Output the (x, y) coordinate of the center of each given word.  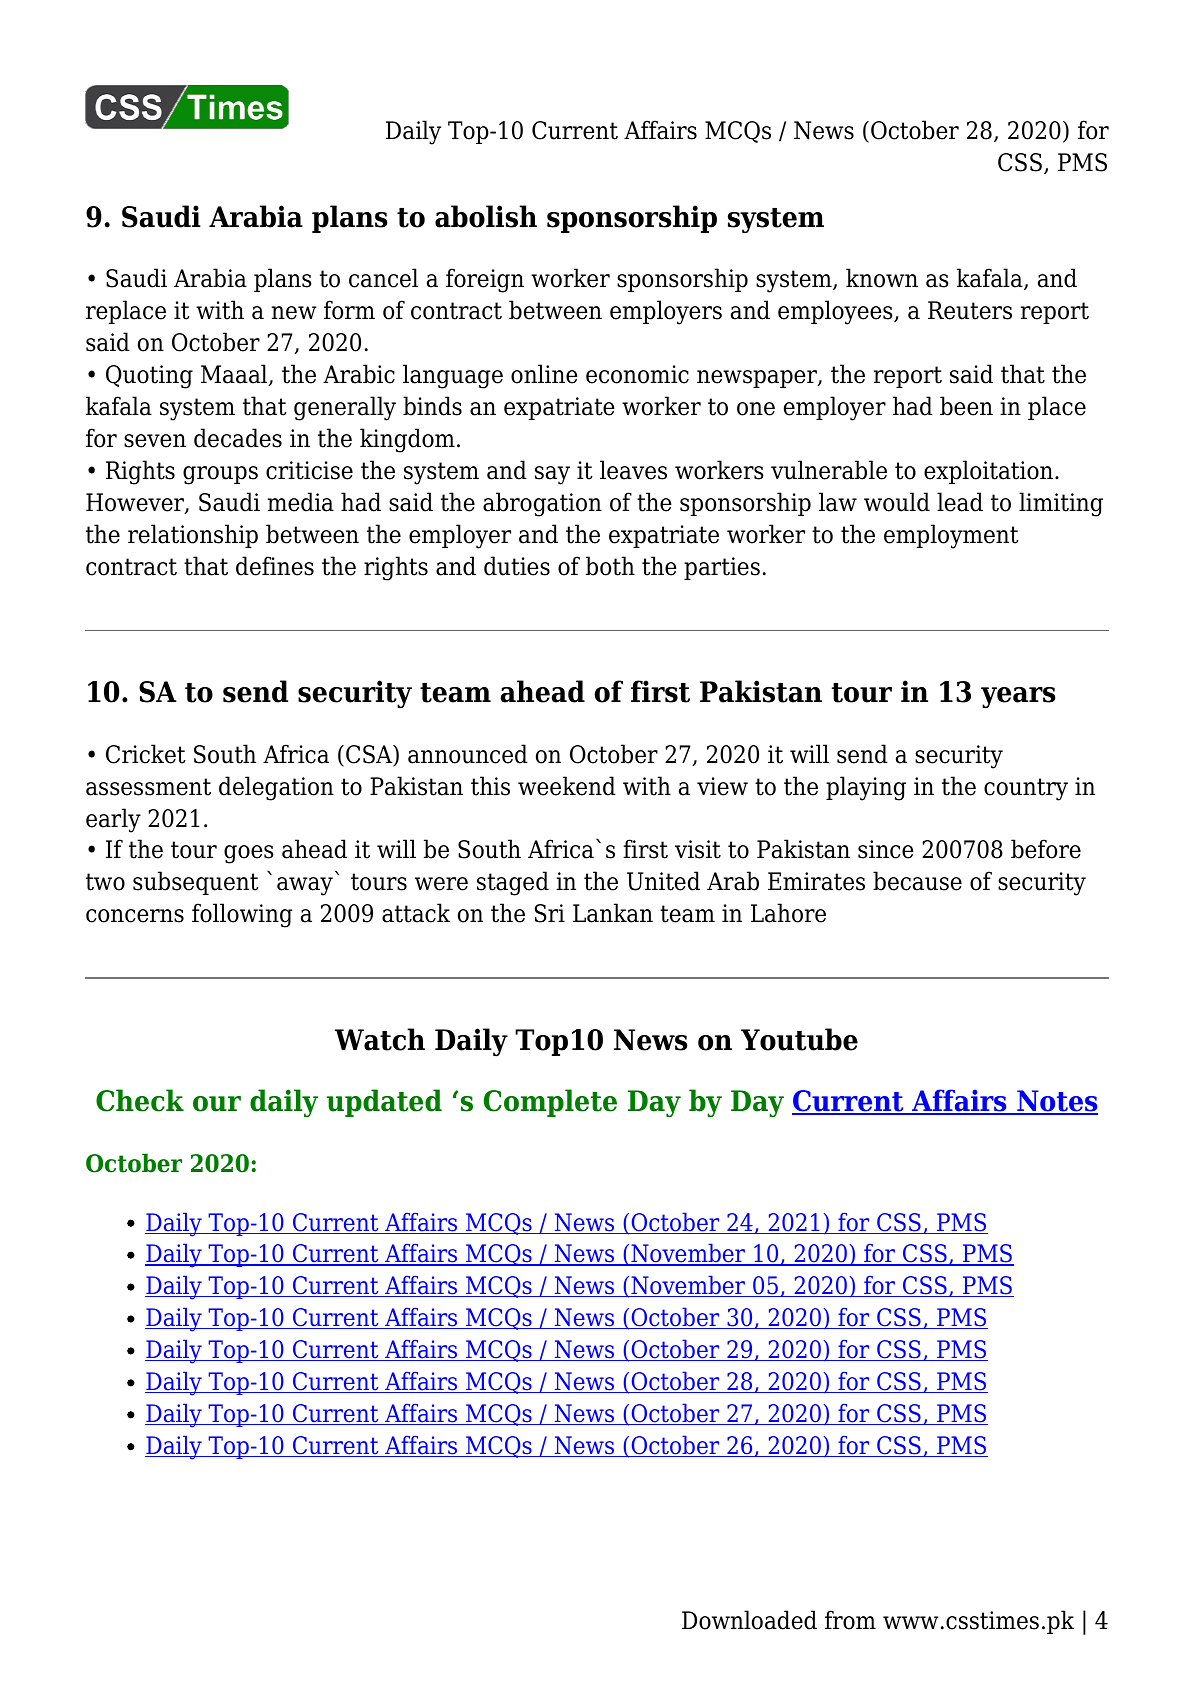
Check (140, 1100)
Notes (1056, 1102)
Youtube (799, 1039)
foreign (485, 280)
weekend (567, 786)
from (850, 1620)
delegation (276, 788)
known (882, 278)
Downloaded (749, 1620)
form (349, 310)
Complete (550, 1103)
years (1018, 698)
